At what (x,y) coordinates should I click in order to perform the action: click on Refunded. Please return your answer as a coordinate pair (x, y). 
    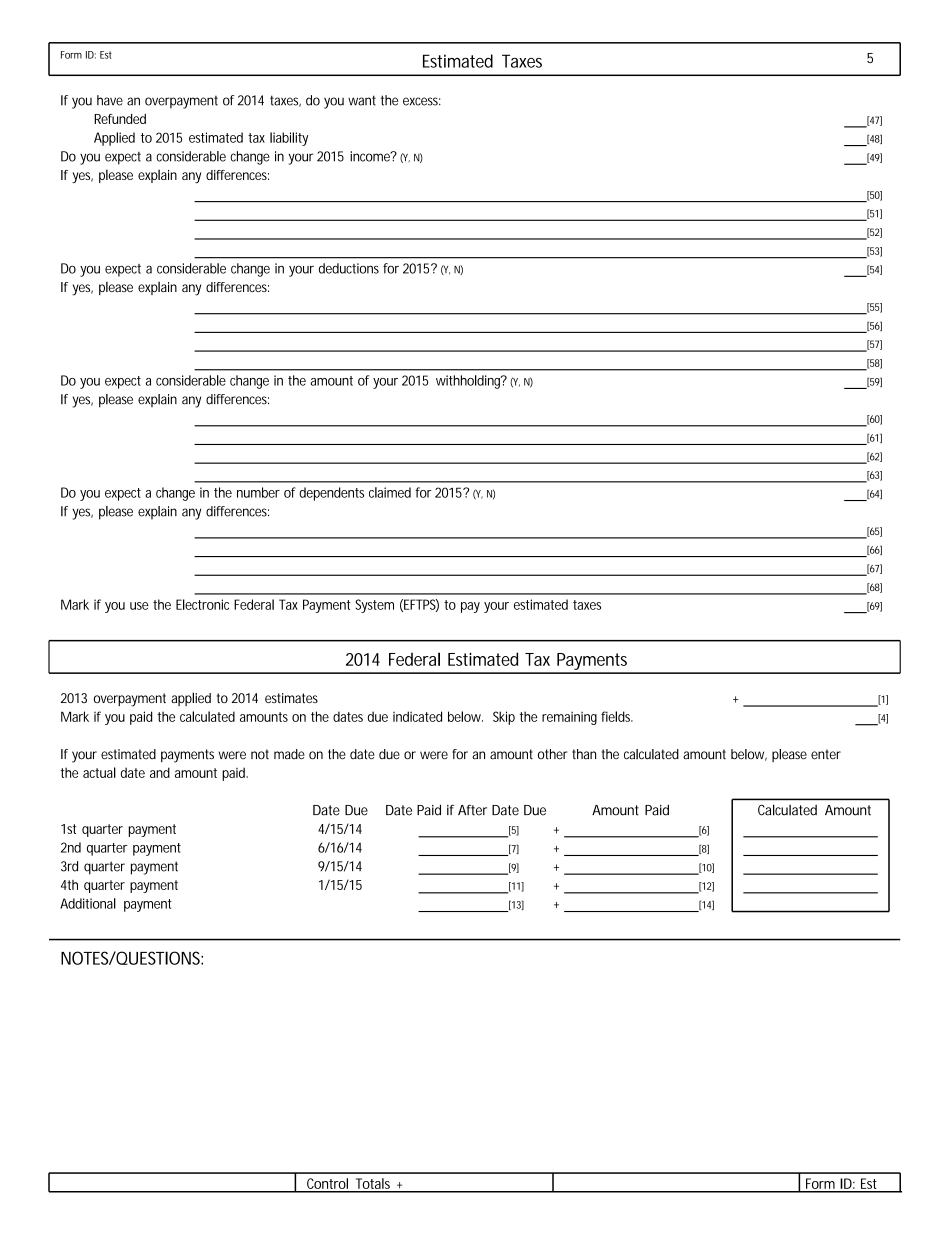
    Looking at the image, I should click on (120, 119).
